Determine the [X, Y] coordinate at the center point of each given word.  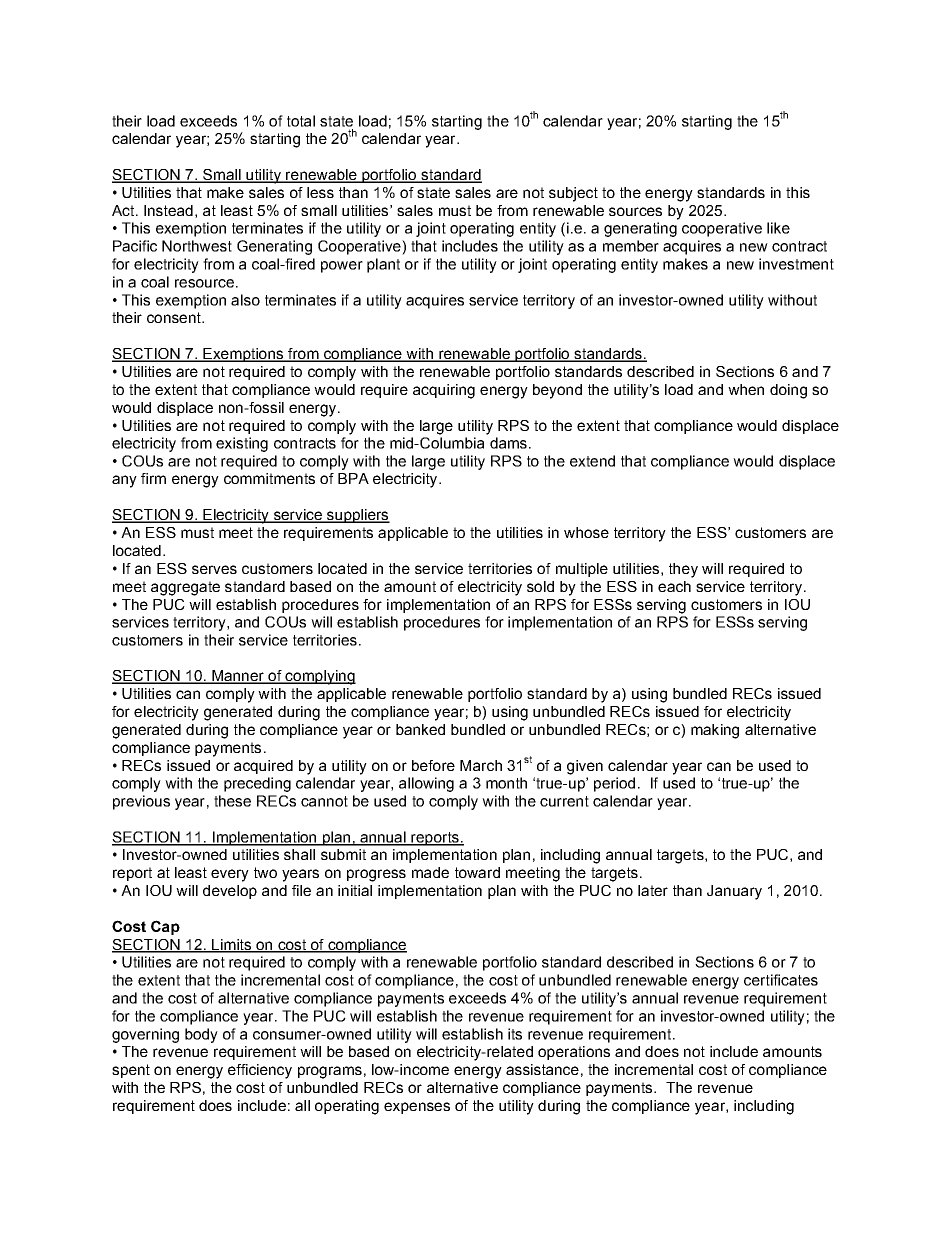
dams [508, 443]
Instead [168, 210]
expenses [417, 1108]
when [746, 389]
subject [573, 194]
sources [635, 211]
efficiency [260, 1071]
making [715, 731]
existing [242, 444]
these [232, 801]
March [481, 765]
